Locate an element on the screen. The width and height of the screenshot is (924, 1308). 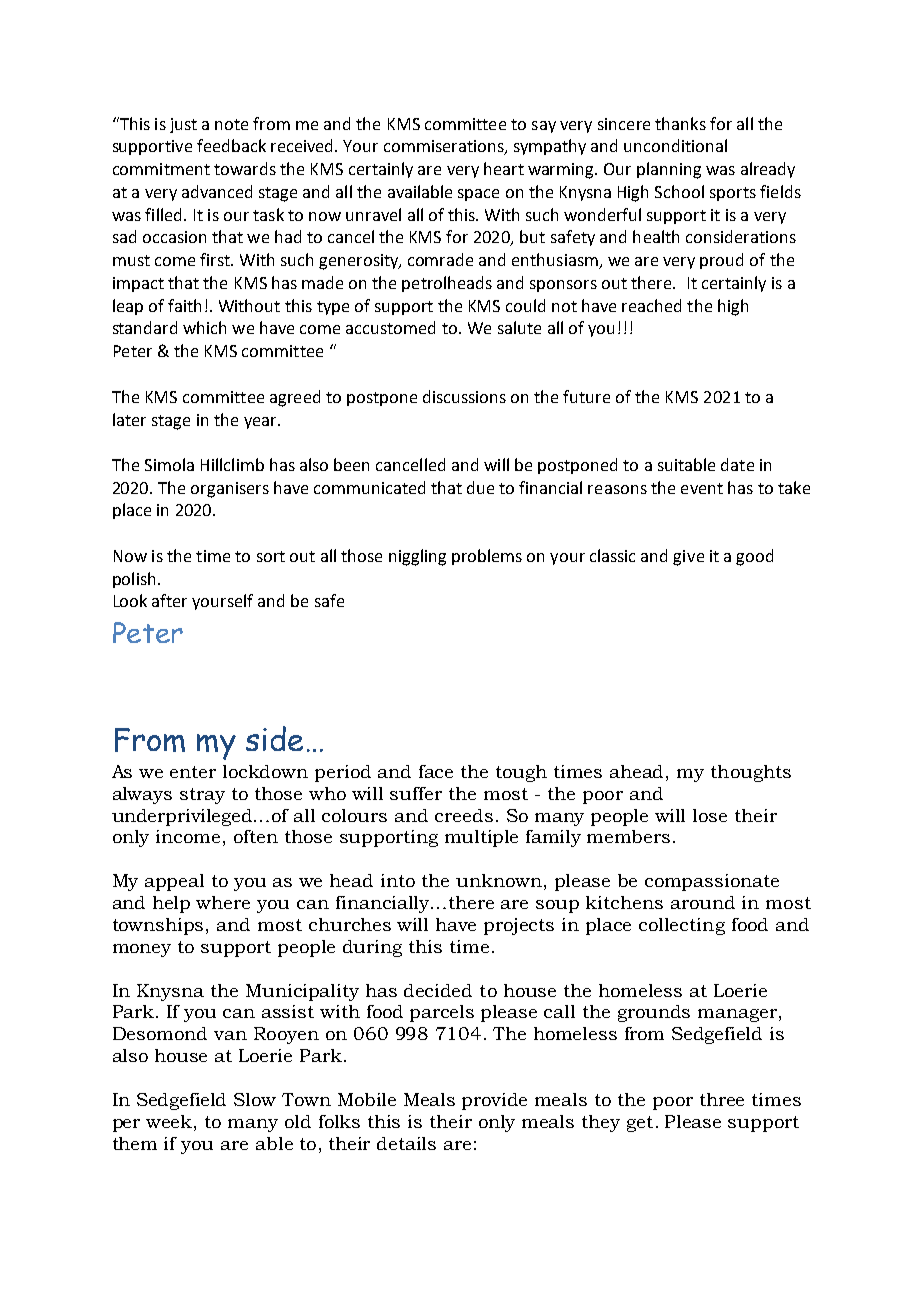
after is located at coordinates (169, 600).
